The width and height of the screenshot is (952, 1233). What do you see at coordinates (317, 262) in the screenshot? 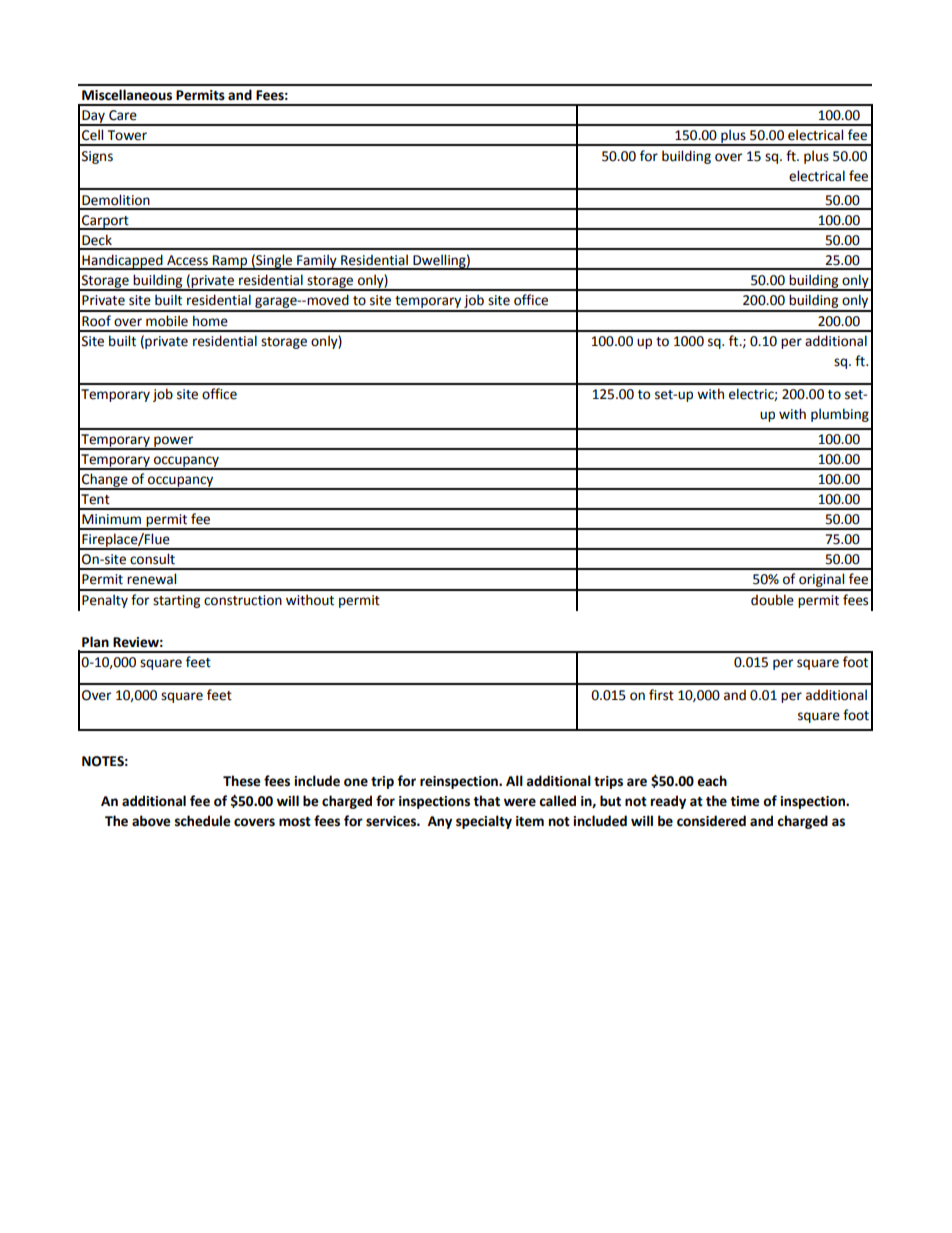
I see `Family` at bounding box center [317, 262].
